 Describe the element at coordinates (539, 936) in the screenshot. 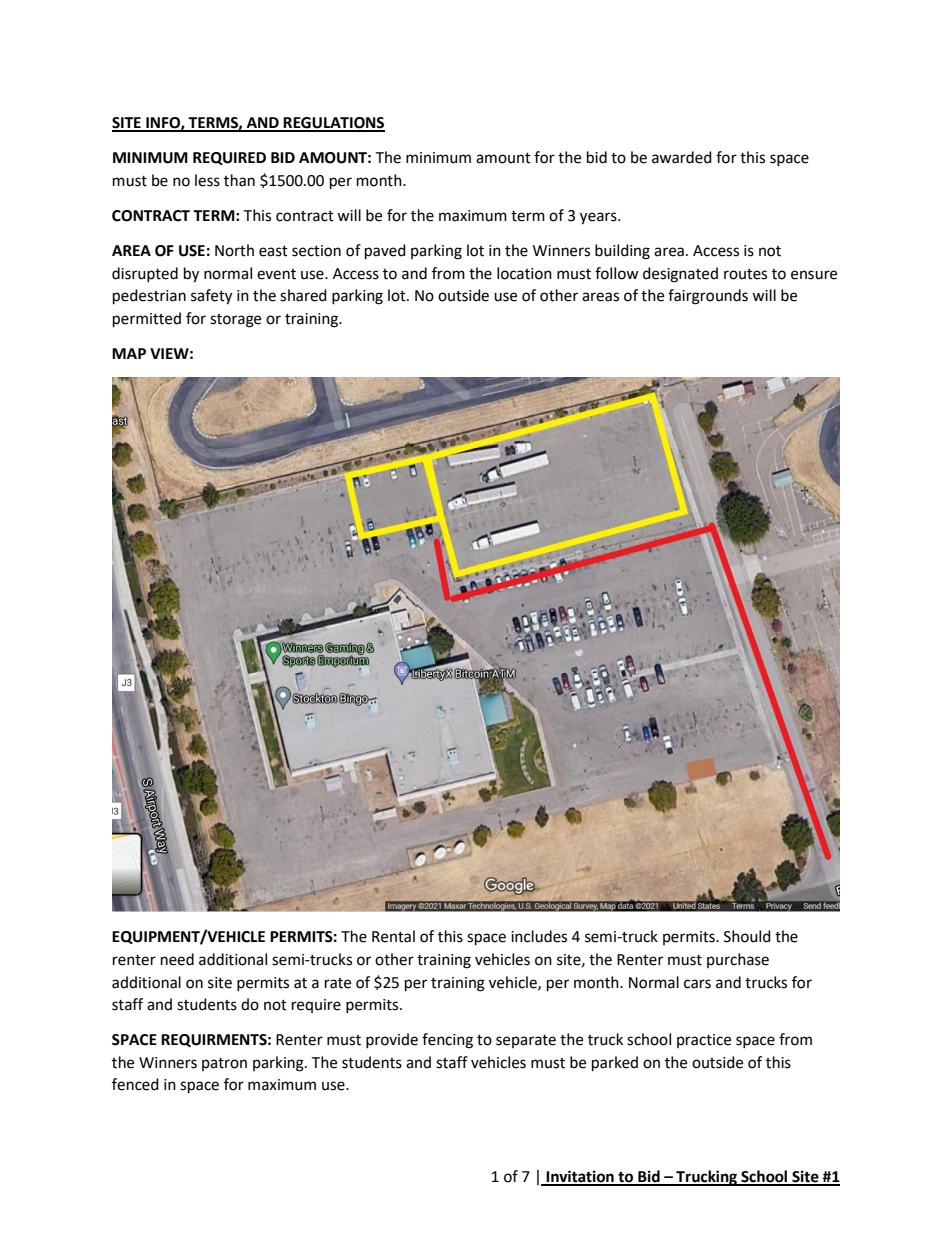

I see `includes` at that location.
